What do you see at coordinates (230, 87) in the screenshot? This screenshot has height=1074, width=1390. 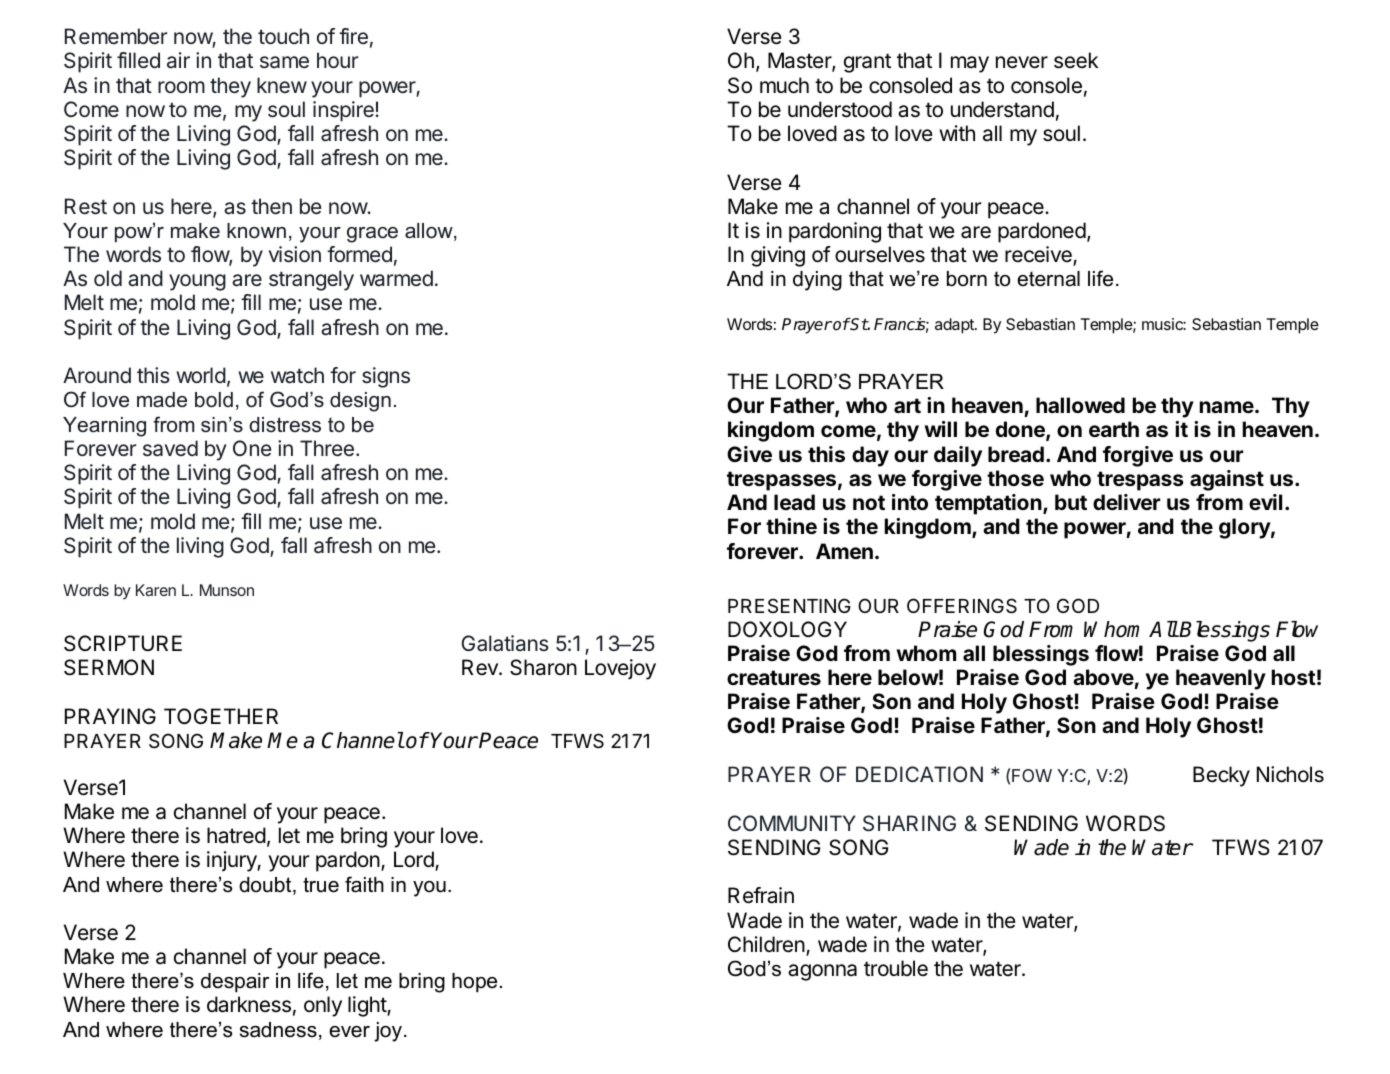 I see `they` at bounding box center [230, 87].
